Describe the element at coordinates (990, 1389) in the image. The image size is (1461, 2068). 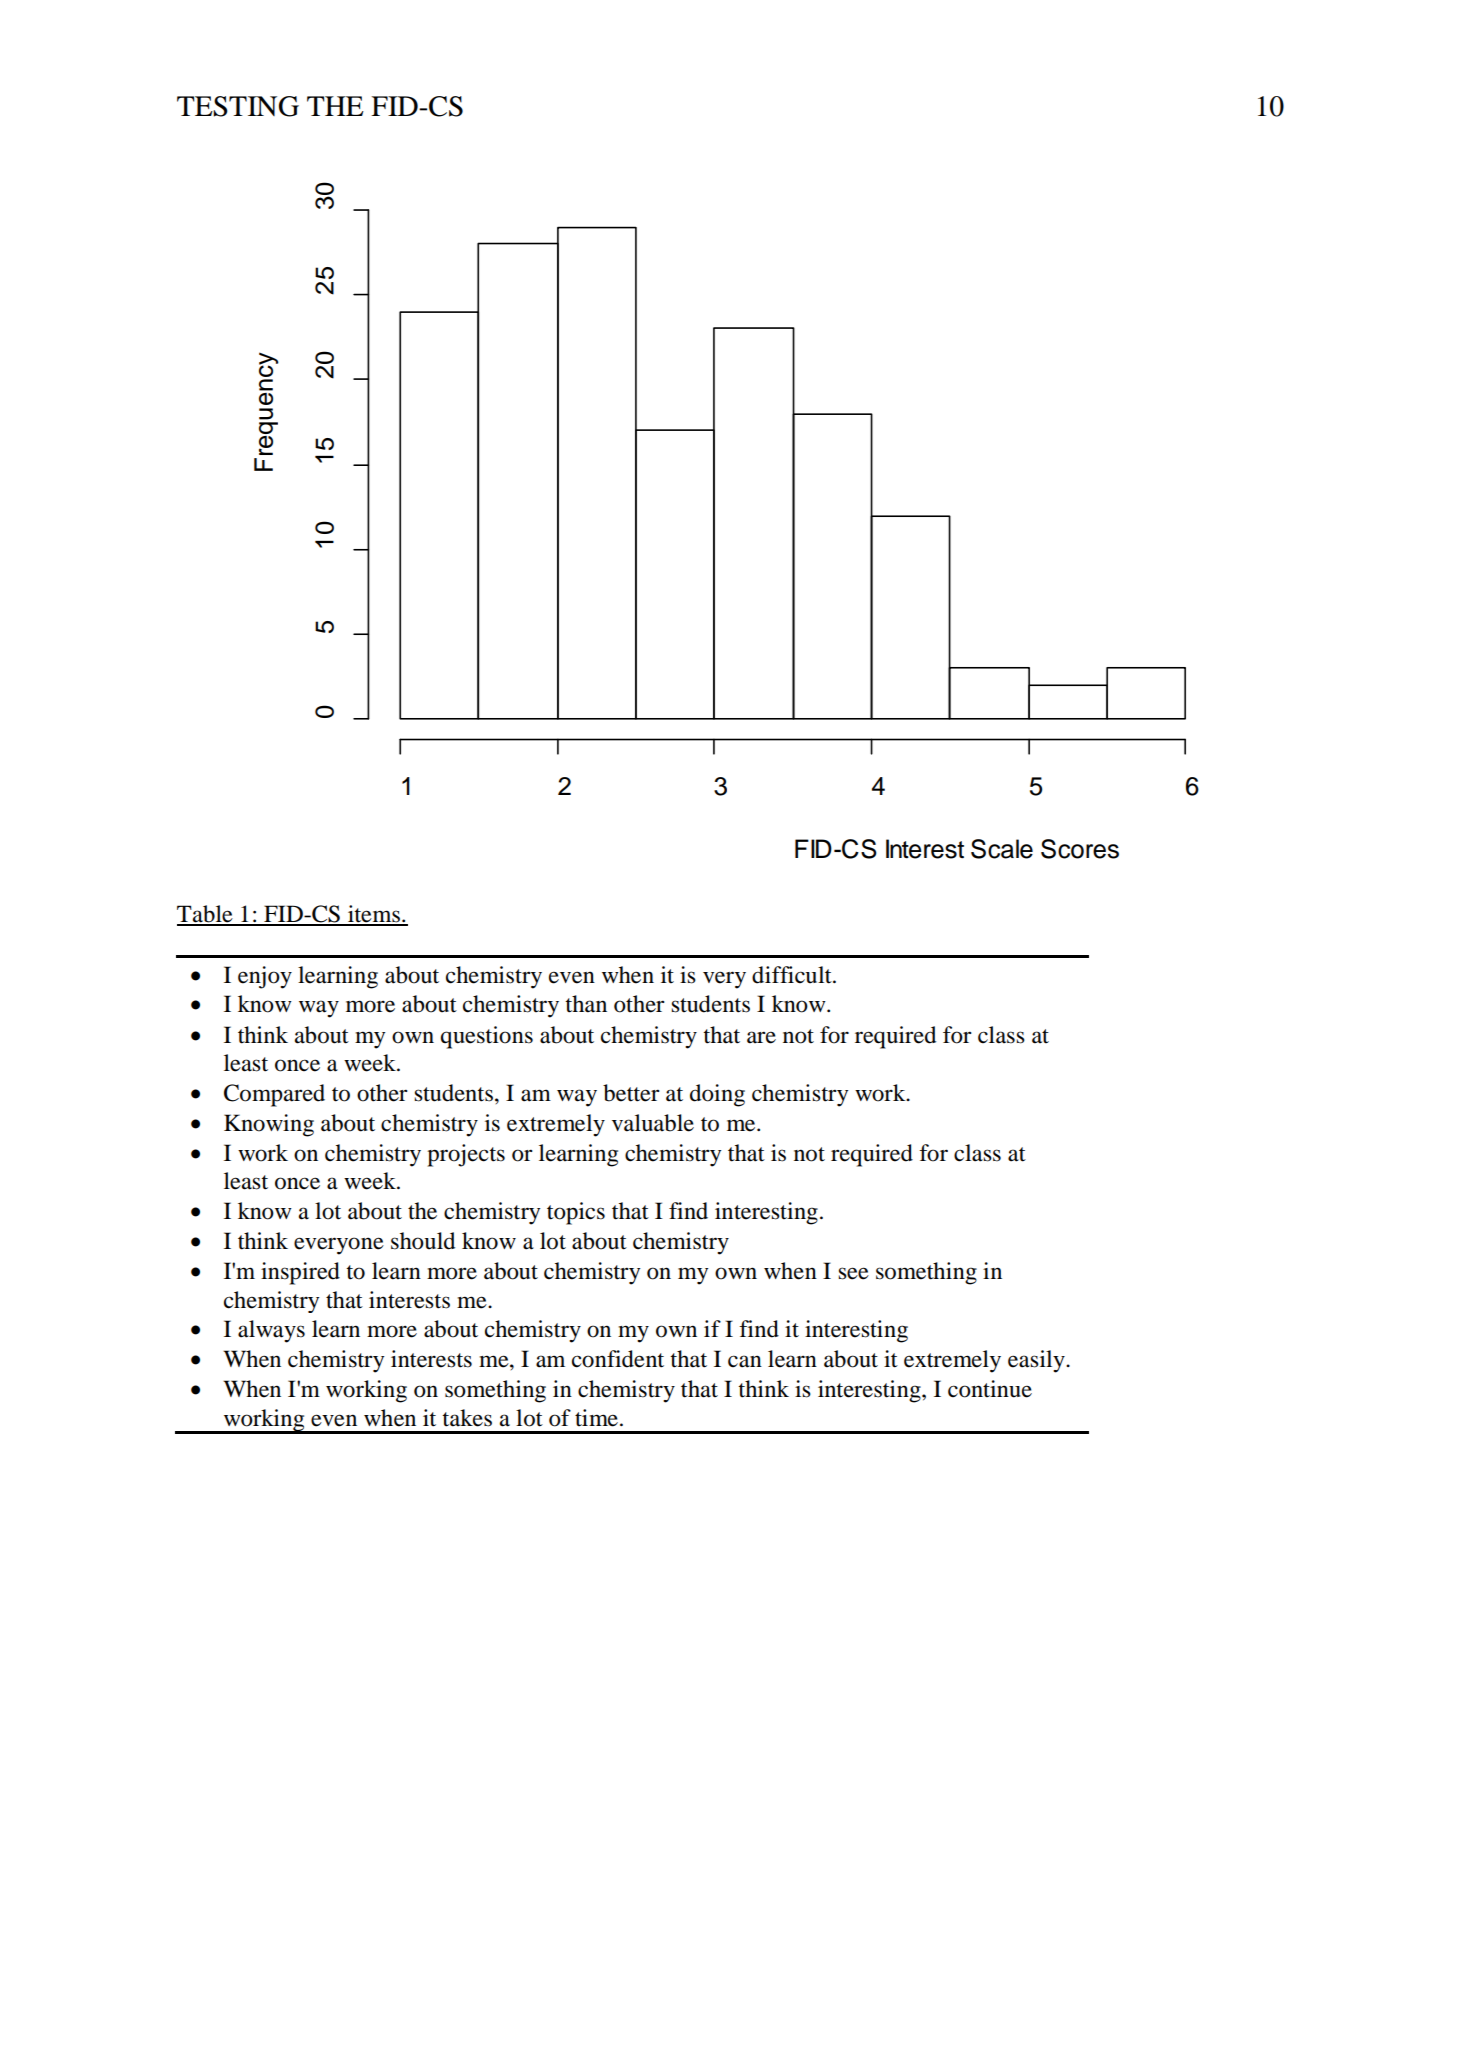
I see `continue` at that location.
